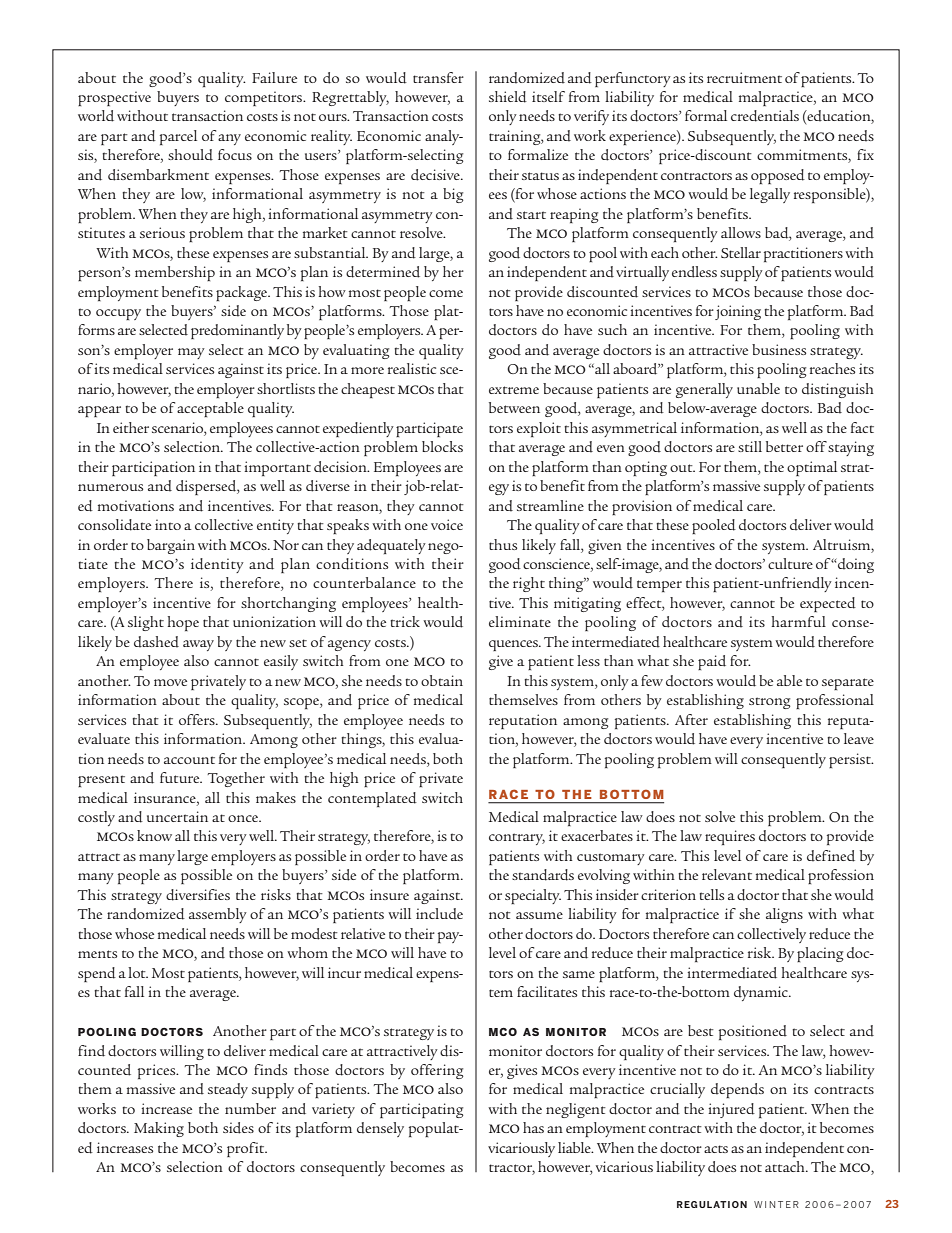  Describe the element at coordinates (765, 116) in the document. I see `credentials` at that location.
